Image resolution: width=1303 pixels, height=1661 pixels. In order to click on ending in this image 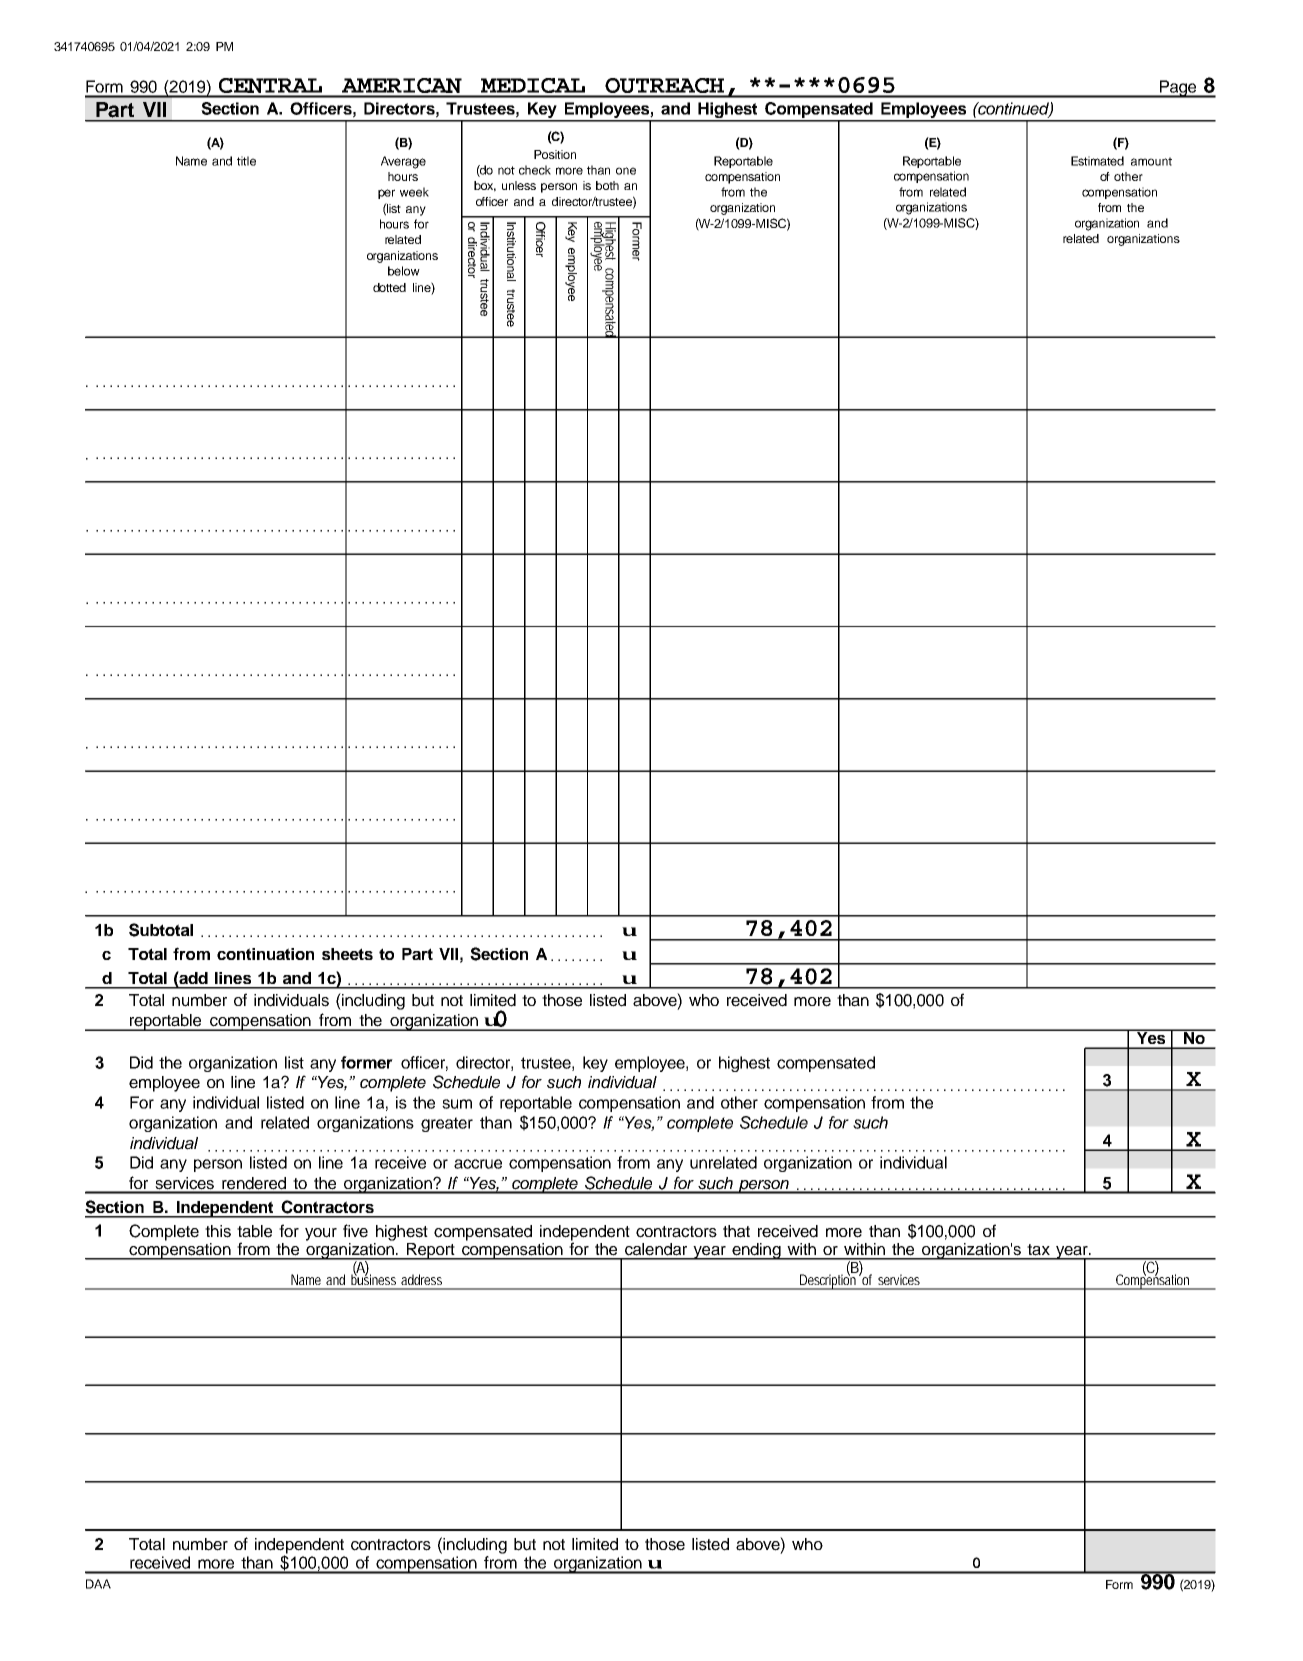, I will do `click(756, 1251)`.
